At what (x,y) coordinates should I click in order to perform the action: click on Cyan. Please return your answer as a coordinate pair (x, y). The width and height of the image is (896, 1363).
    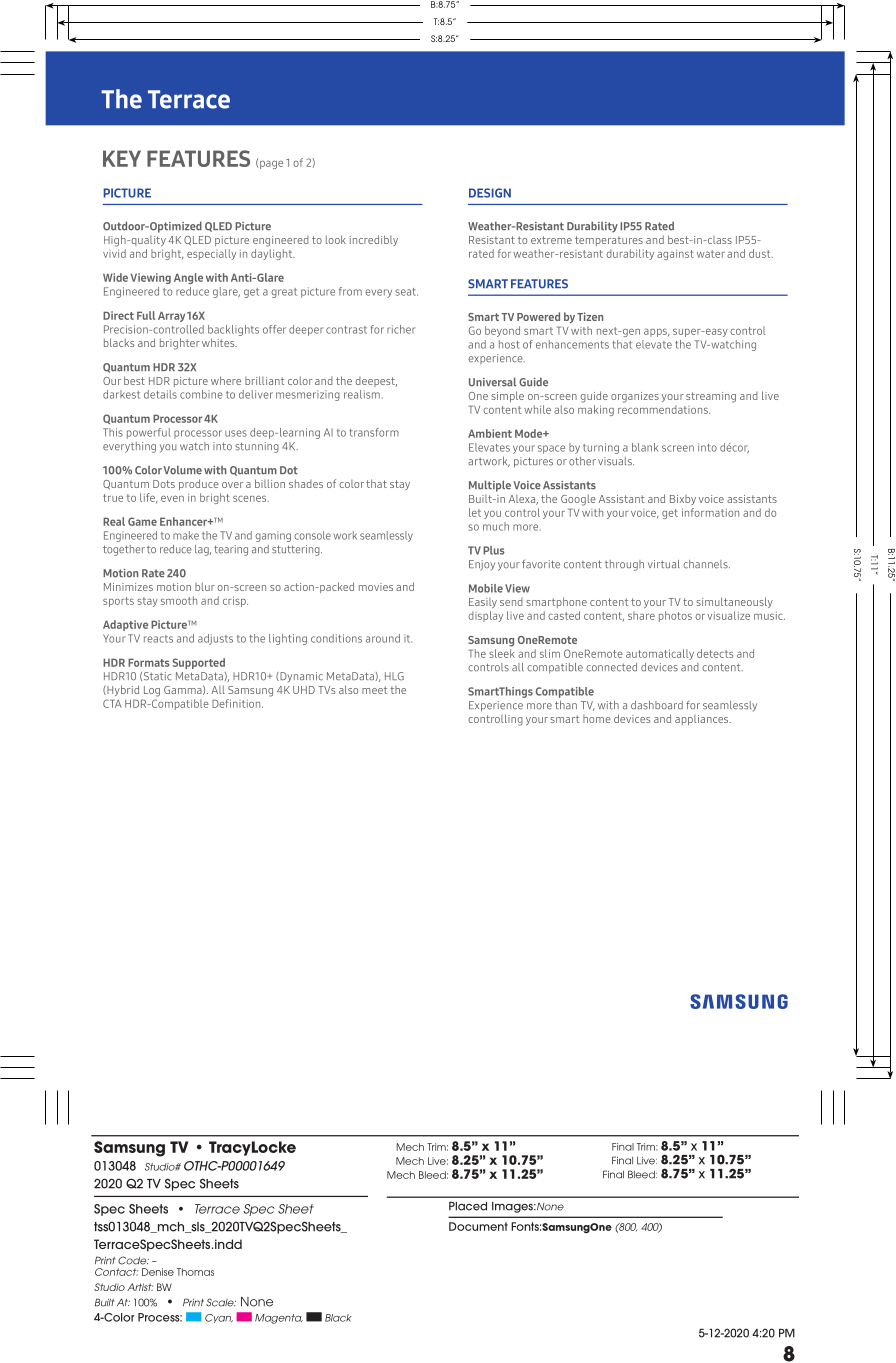
    Looking at the image, I should click on (219, 1318).
